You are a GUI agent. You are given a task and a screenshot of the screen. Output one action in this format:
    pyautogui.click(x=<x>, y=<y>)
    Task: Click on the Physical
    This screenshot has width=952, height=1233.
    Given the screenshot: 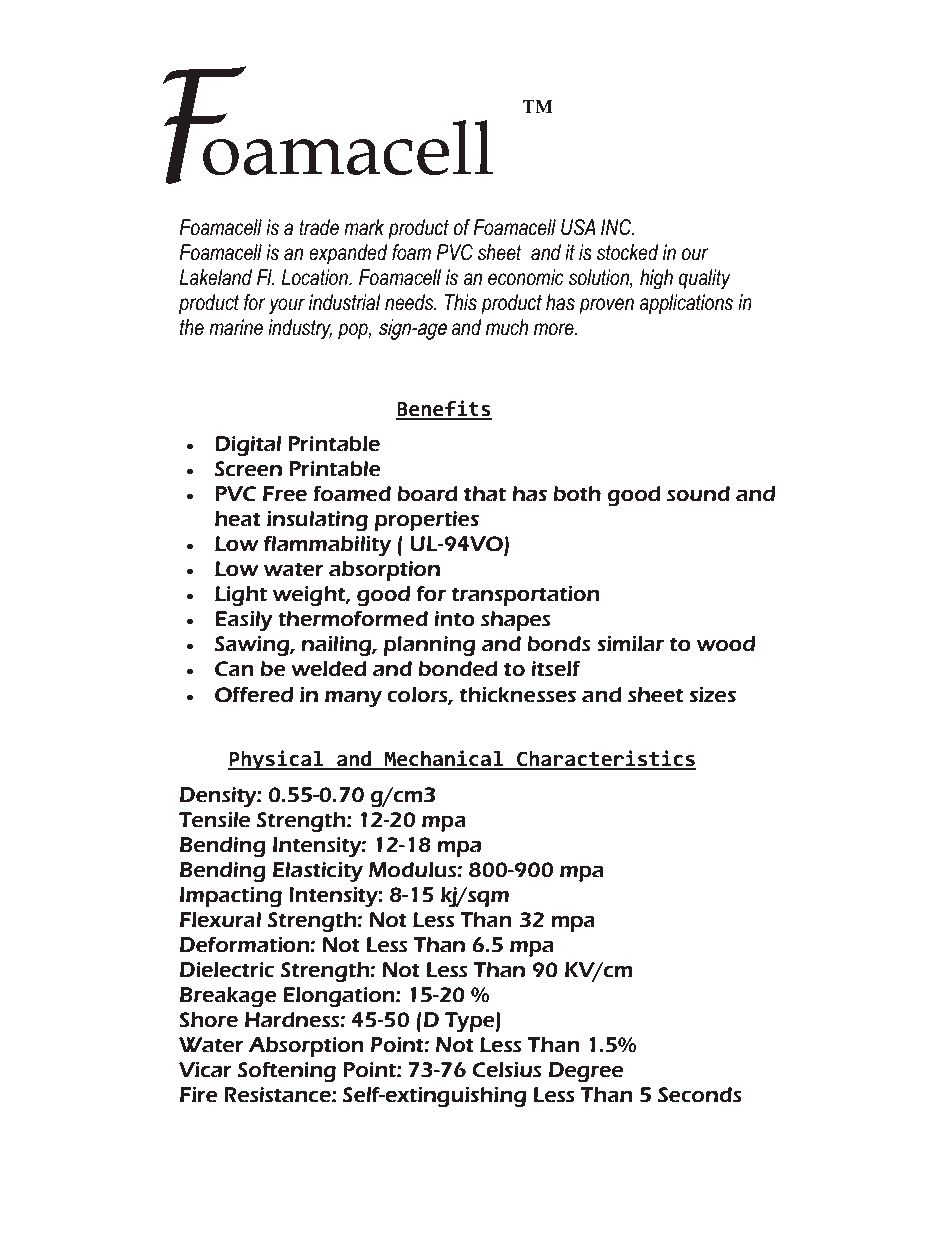 What is the action you would take?
    pyautogui.click(x=277, y=760)
